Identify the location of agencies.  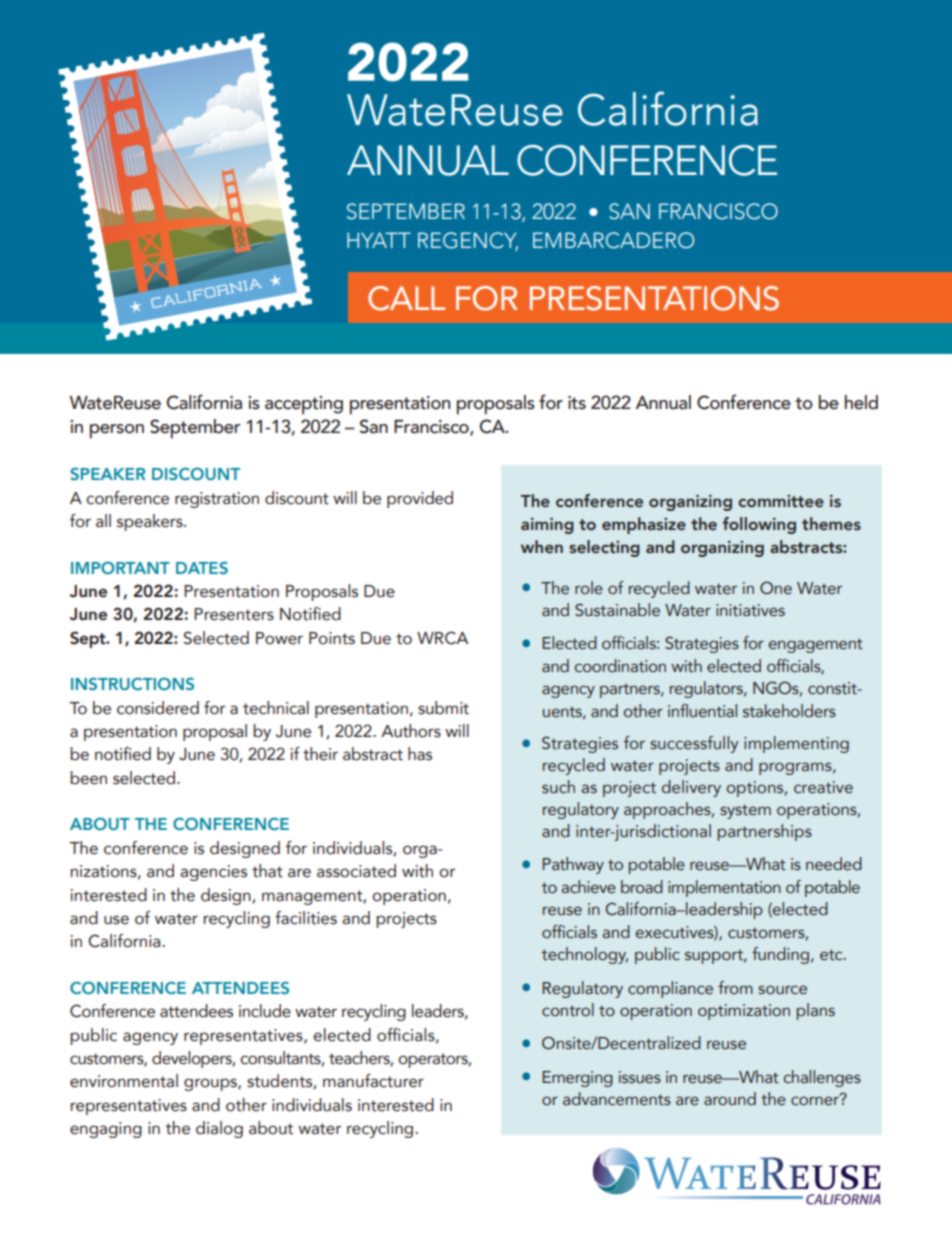
(213, 873).
